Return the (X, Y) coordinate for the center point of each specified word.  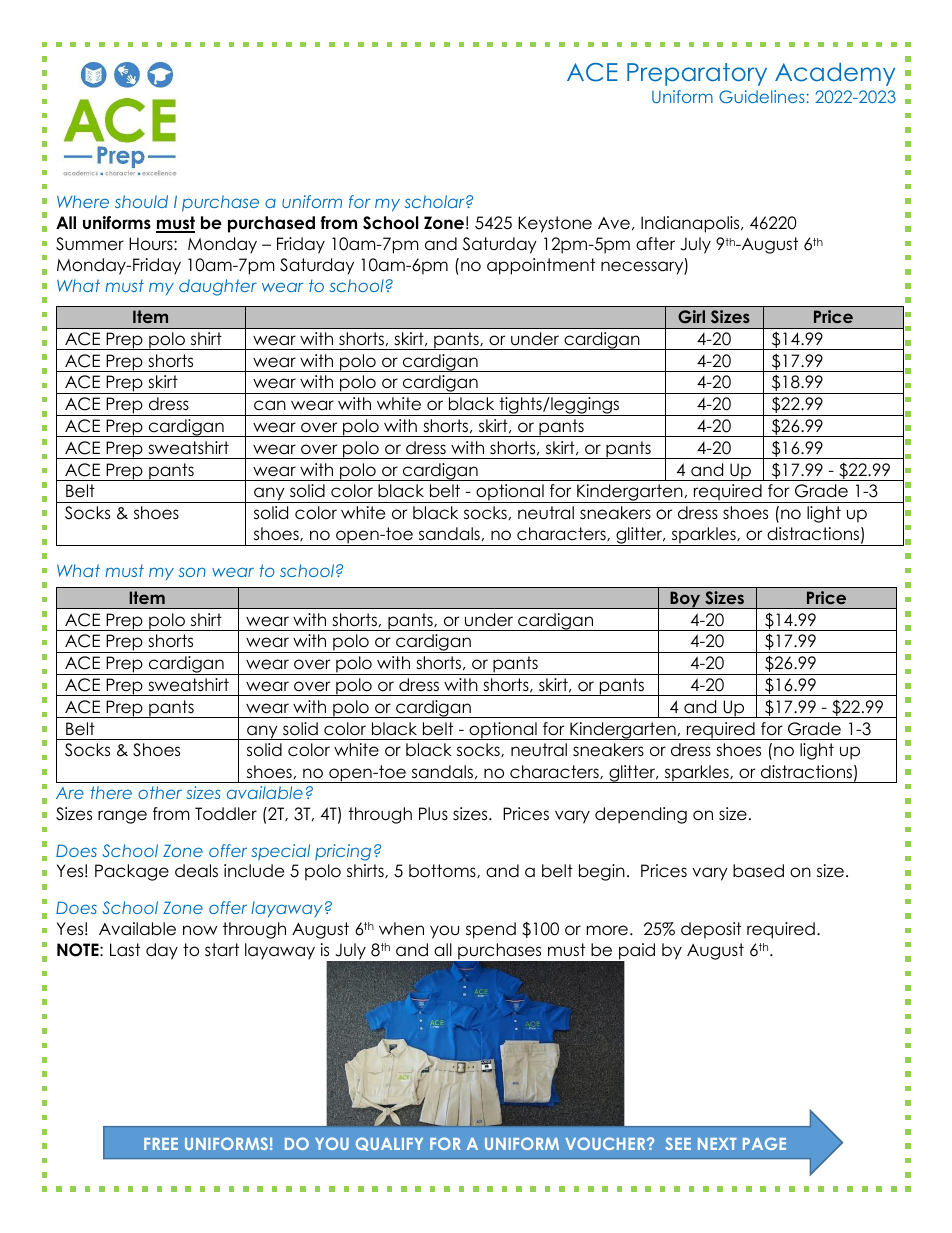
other (160, 792)
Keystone (555, 224)
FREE (161, 1144)
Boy (685, 600)
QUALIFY (389, 1144)
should (141, 201)
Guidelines (763, 96)
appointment (541, 266)
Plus (433, 814)
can (270, 405)
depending (641, 815)
